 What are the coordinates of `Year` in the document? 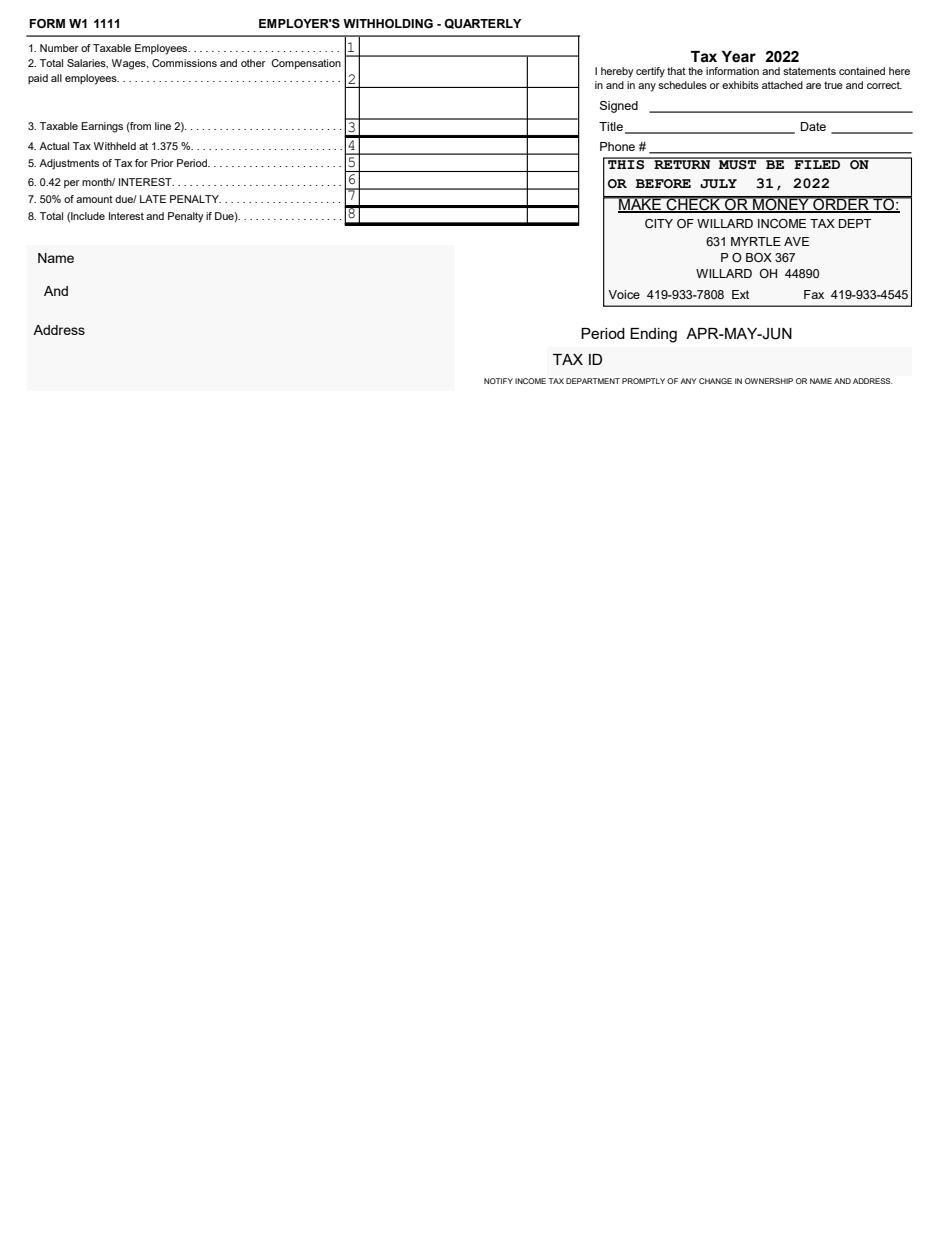 It's located at (739, 57).
